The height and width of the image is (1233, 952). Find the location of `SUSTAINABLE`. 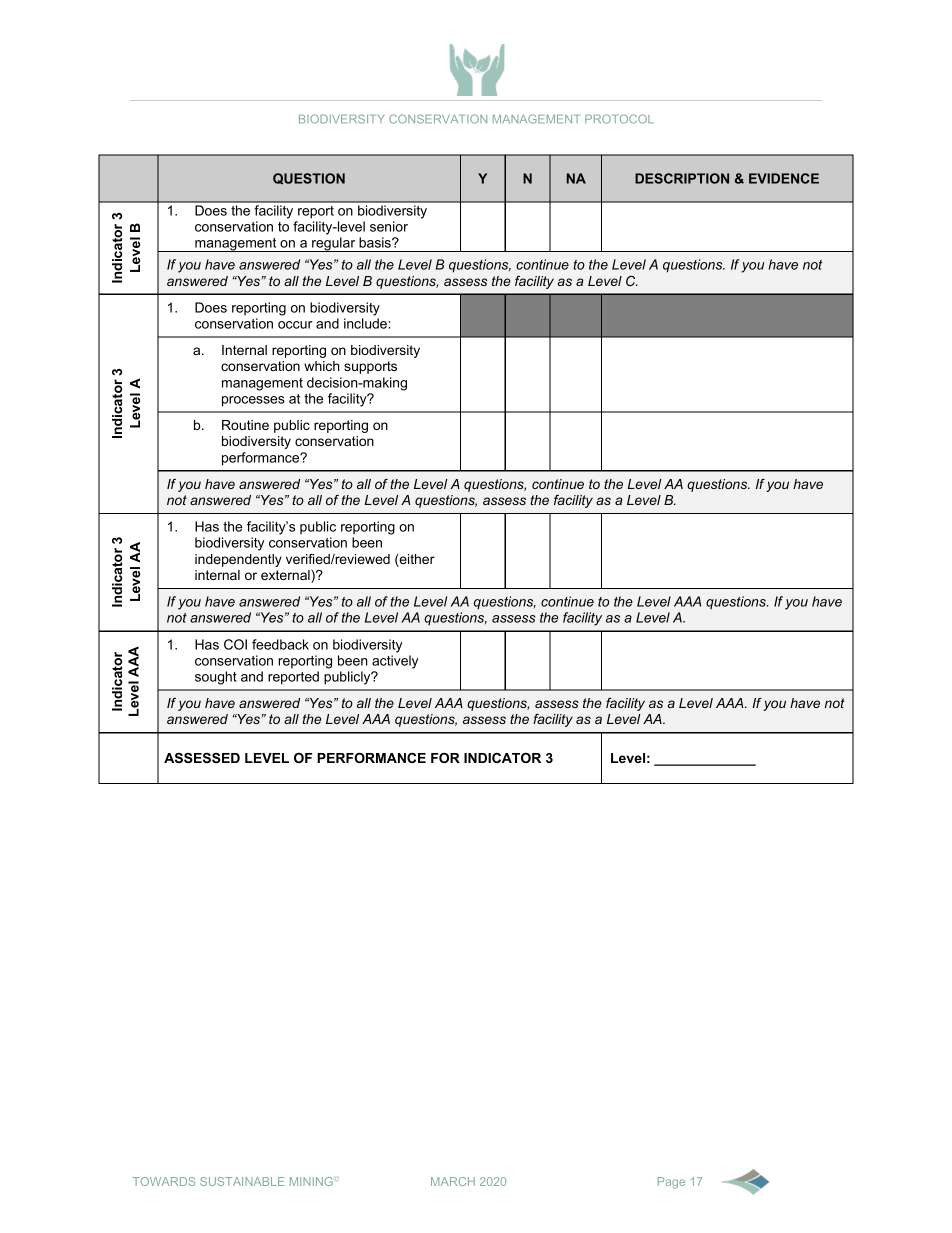

SUSTAINABLE is located at coordinates (242, 1181).
